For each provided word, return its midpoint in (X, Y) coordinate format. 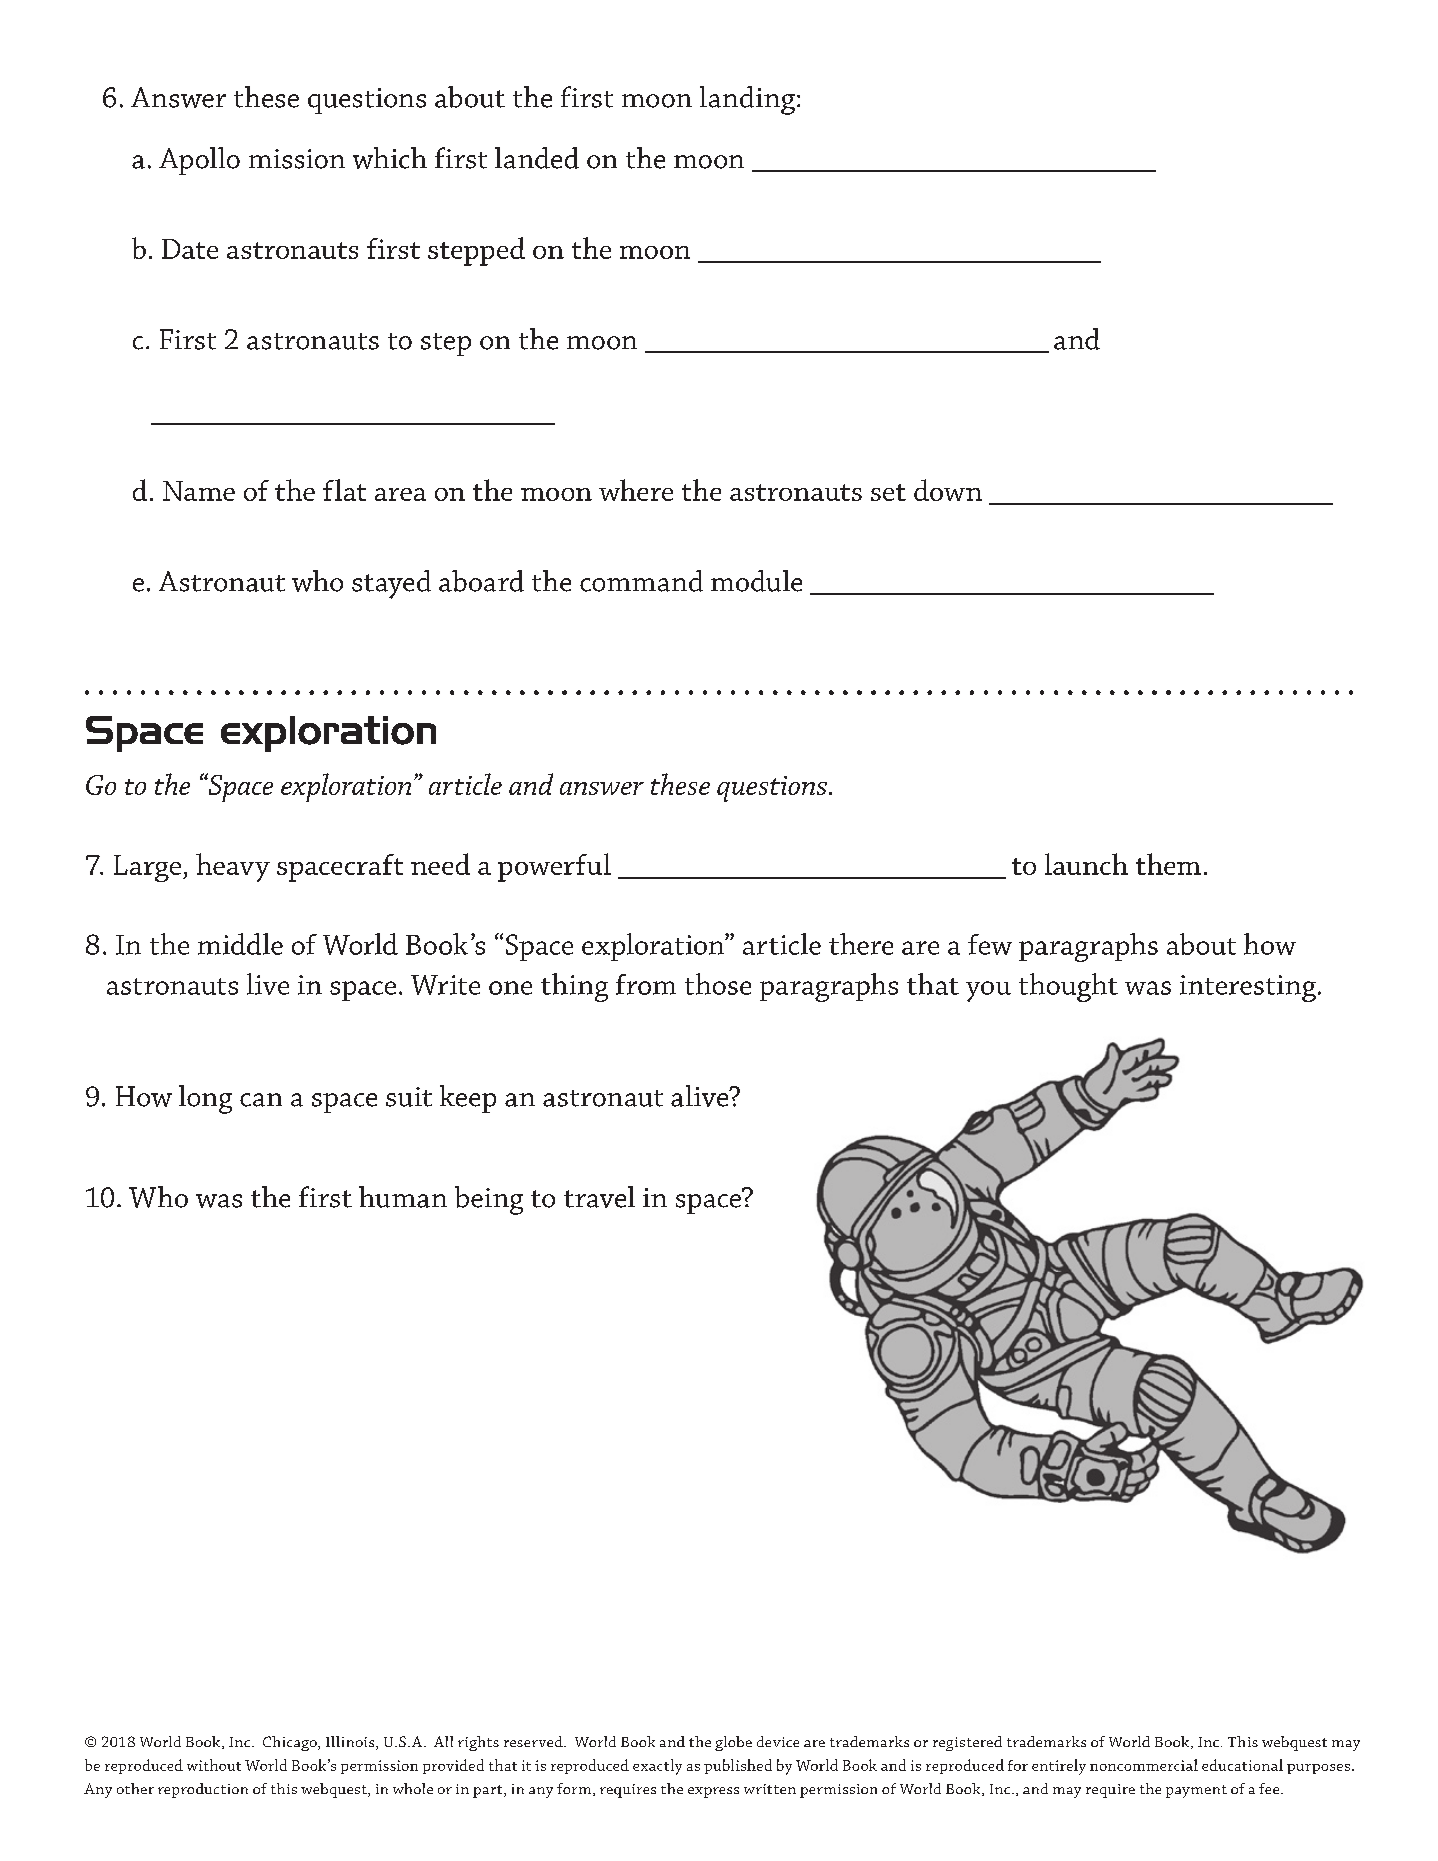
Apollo (199, 161)
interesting (1248, 988)
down (948, 490)
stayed (391, 584)
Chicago (291, 1743)
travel (599, 1197)
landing (747, 100)
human (403, 1197)
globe (733, 1743)
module (756, 581)
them (1168, 864)
